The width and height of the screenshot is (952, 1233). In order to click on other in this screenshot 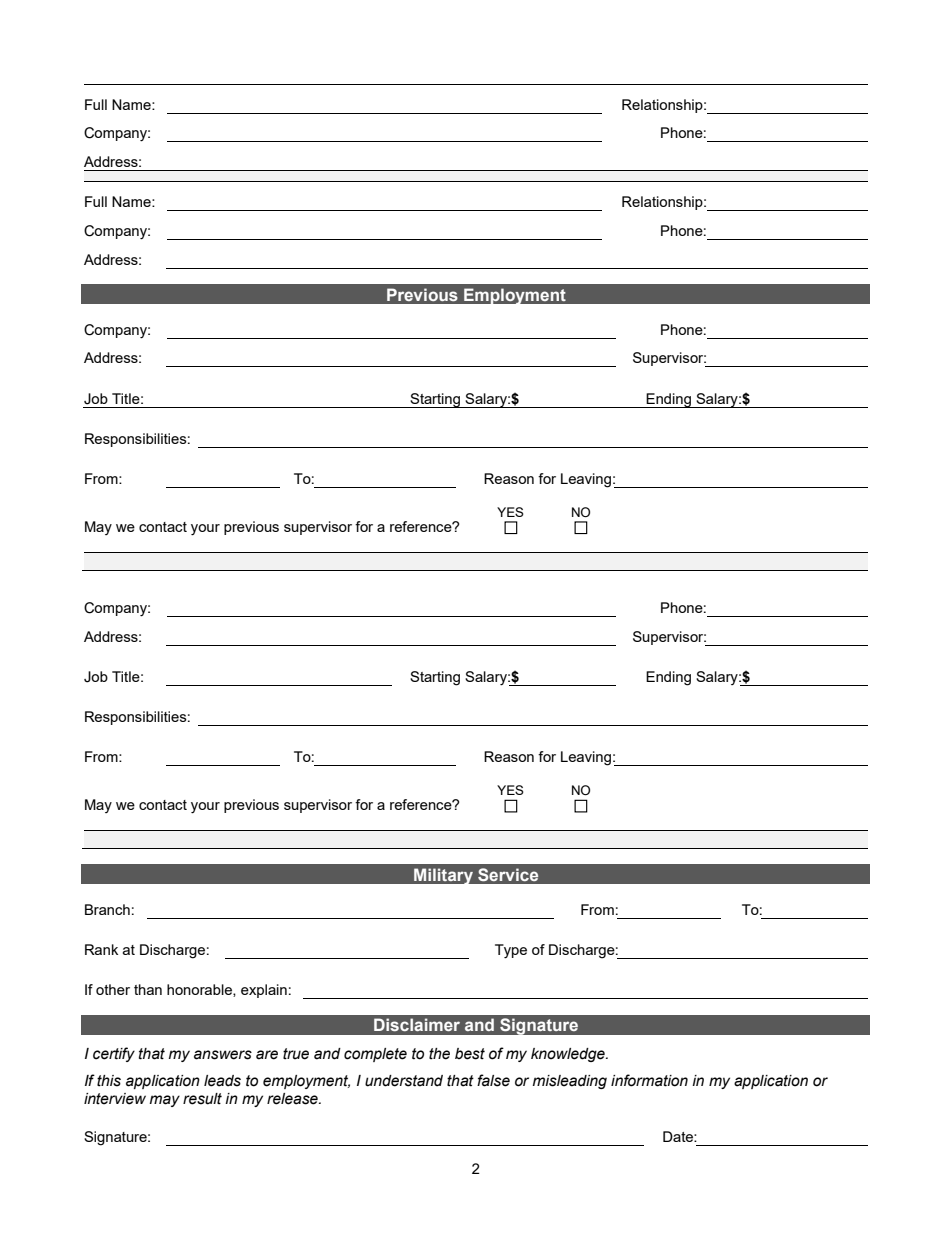, I will do `click(113, 989)`.
